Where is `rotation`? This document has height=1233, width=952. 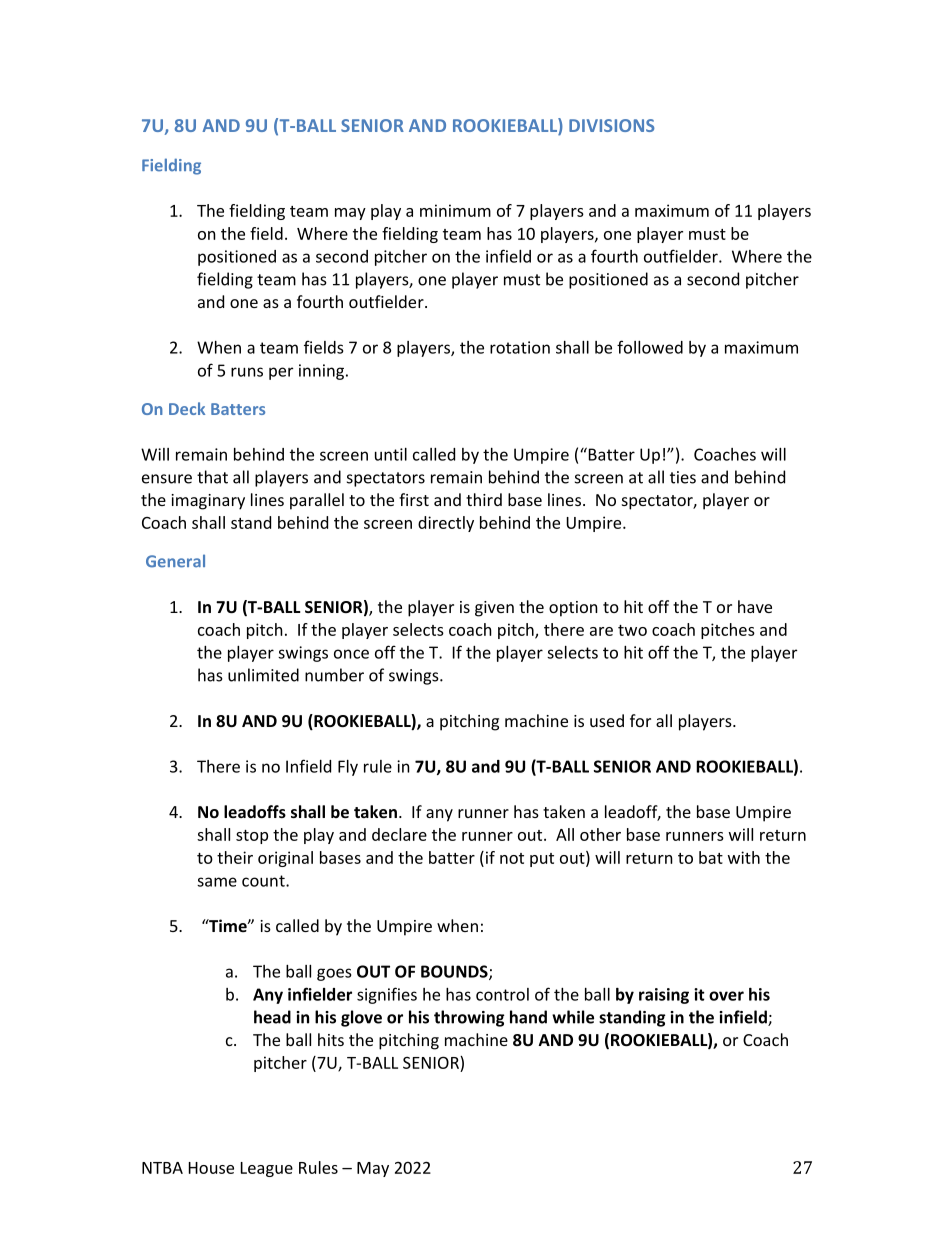
rotation is located at coordinates (520, 347).
